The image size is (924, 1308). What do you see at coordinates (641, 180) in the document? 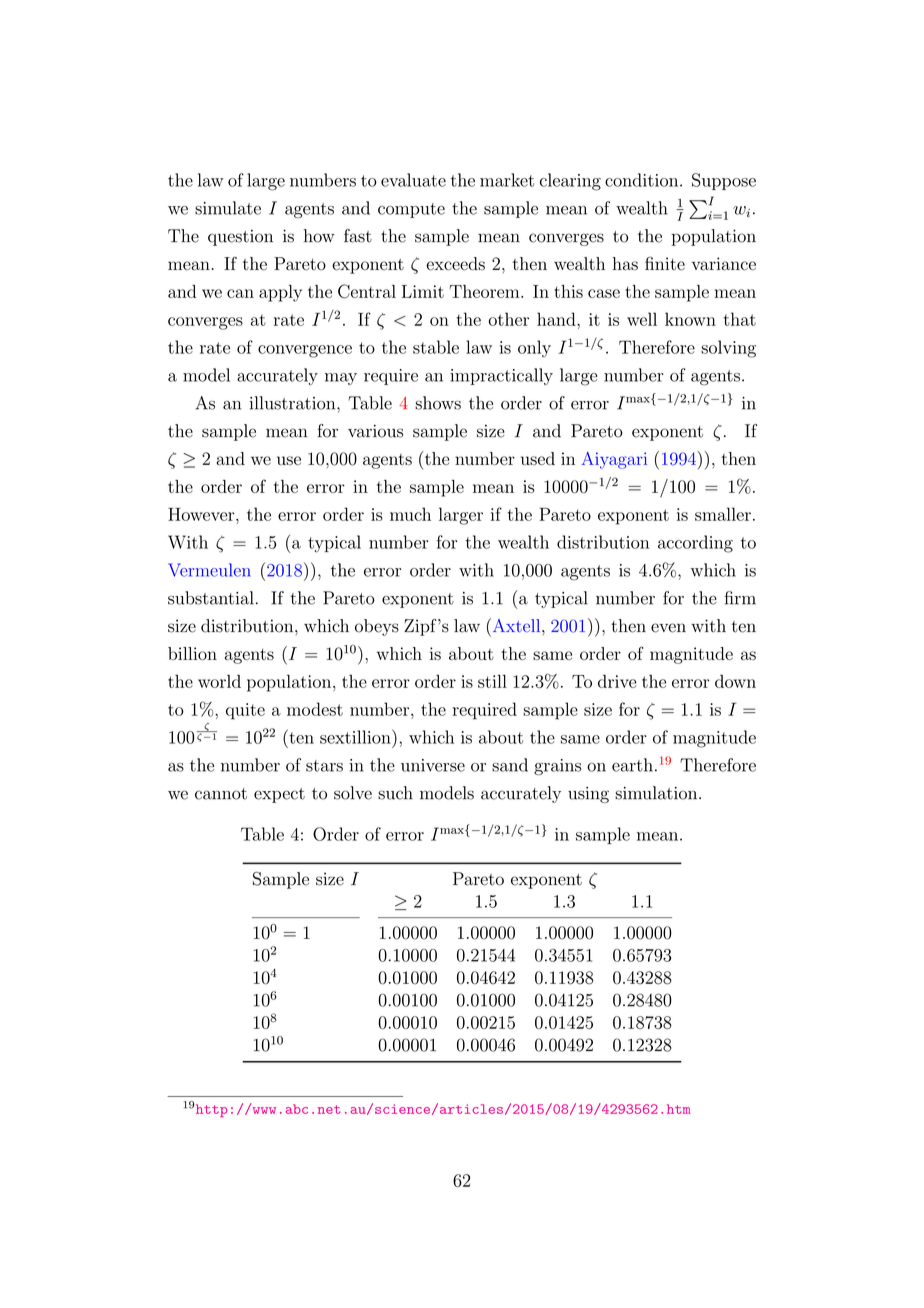
I see `condition` at bounding box center [641, 180].
